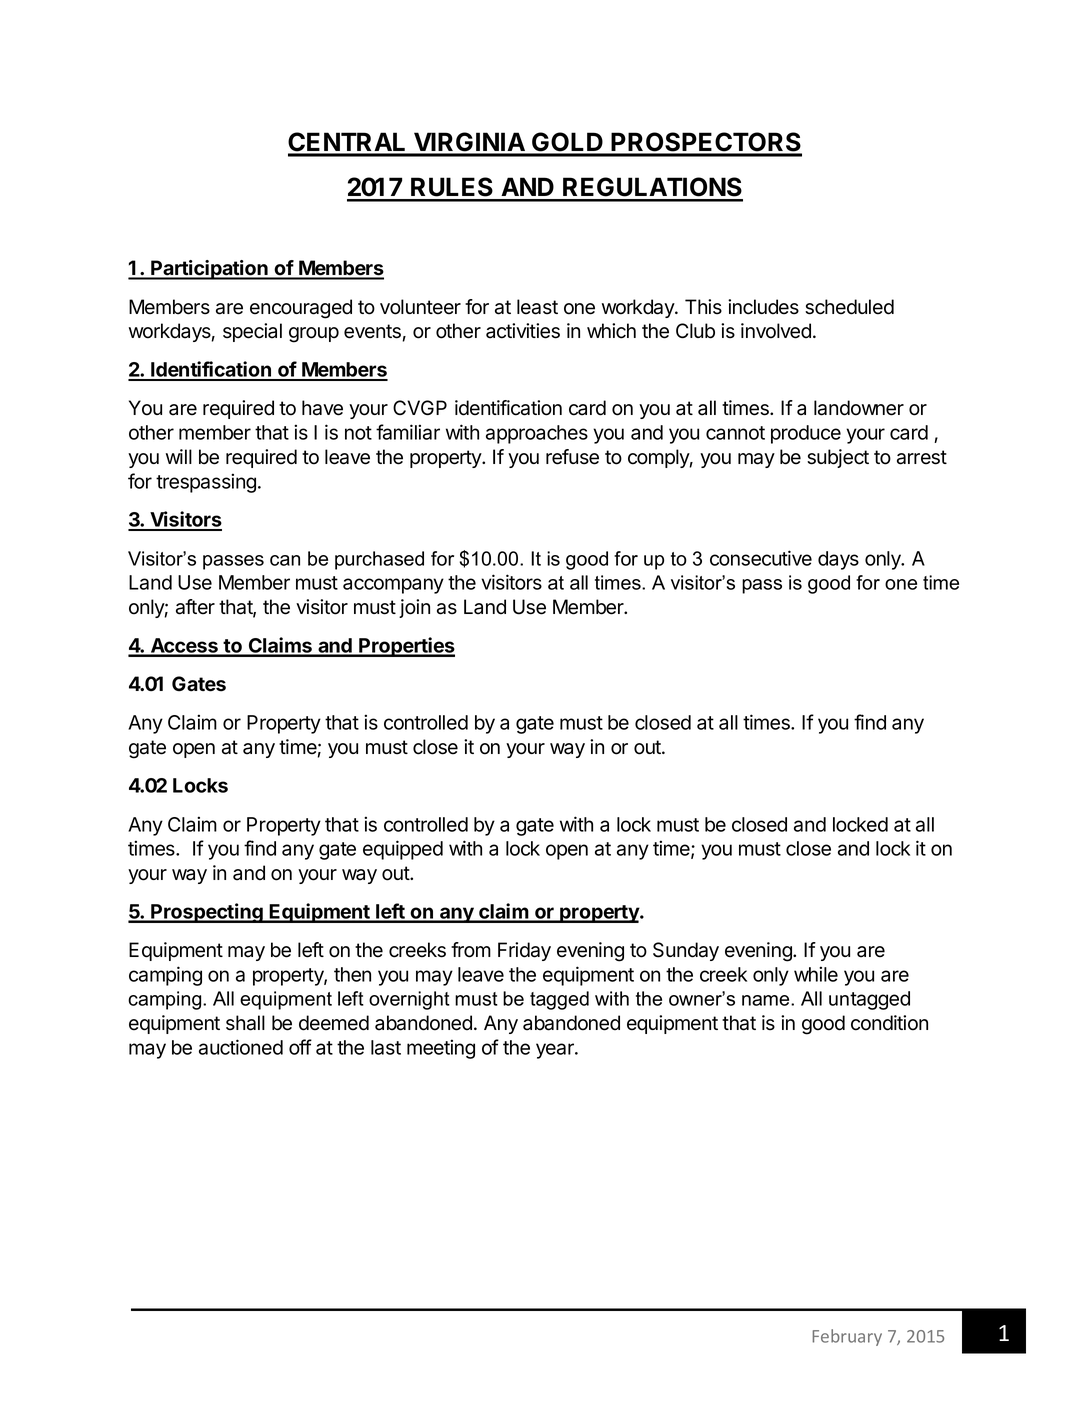 The width and height of the document is (1090, 1411). Describe the element at coordinates (816, 974) in the document. I see `while` at that location.
